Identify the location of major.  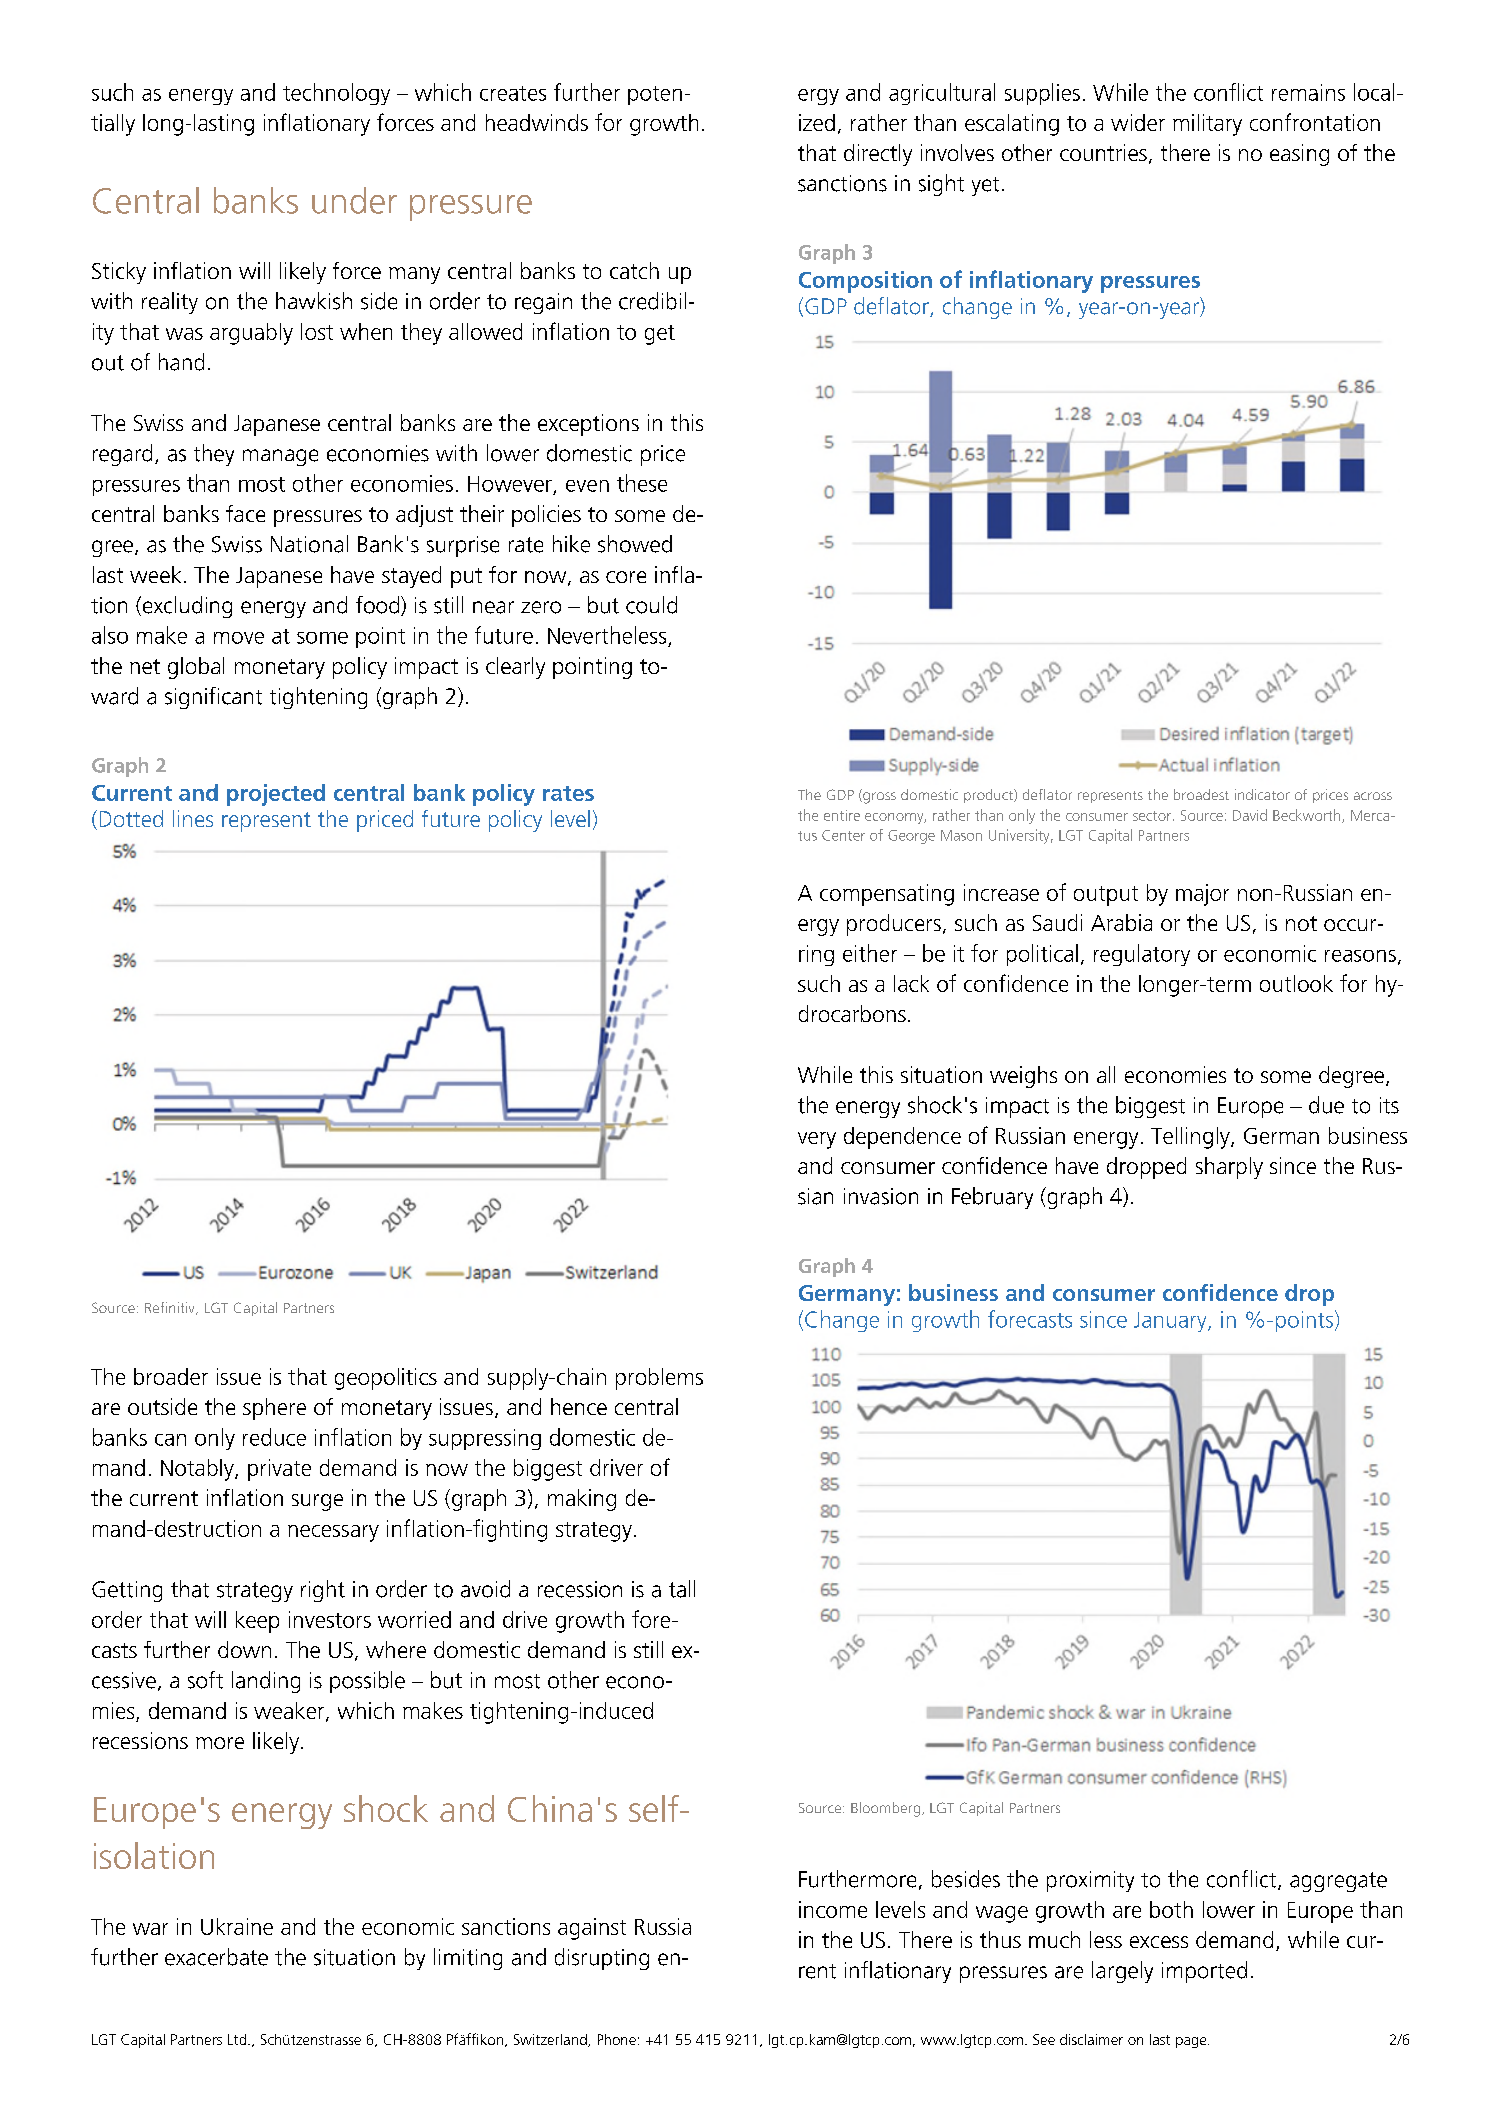
(1202, 895).
